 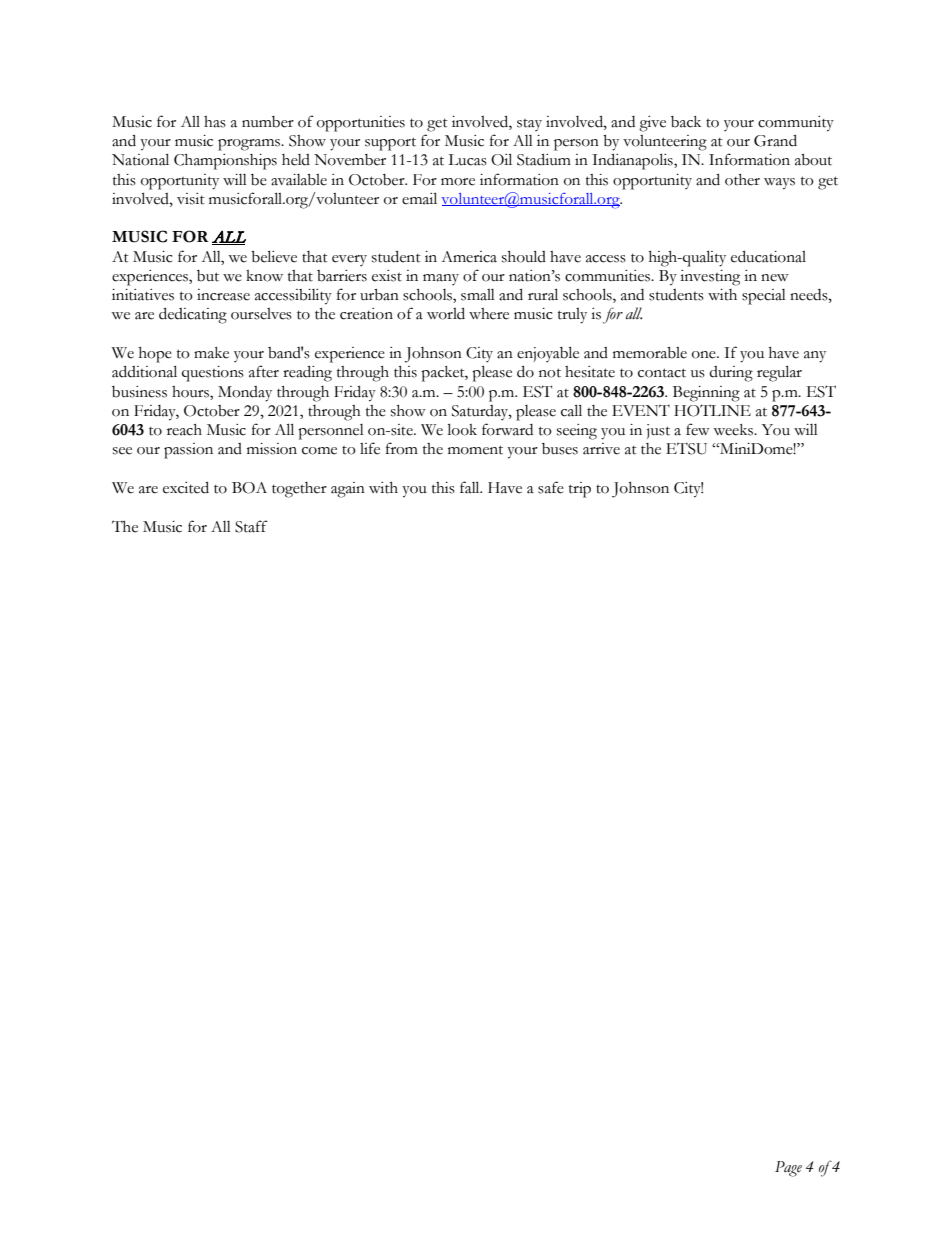 I want to click on other, so click(x=742, y=180).
